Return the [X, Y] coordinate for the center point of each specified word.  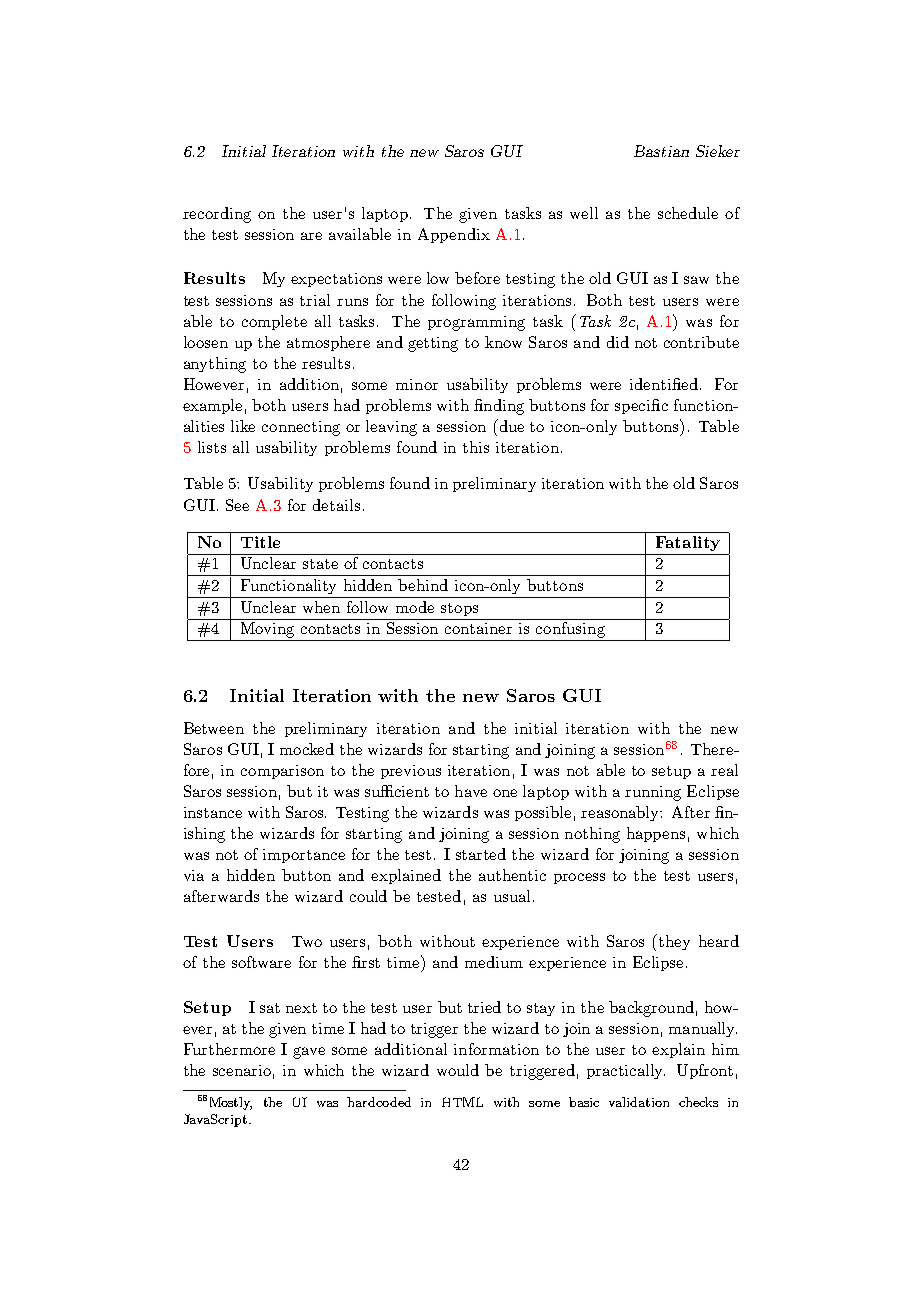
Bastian [661, 151]
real [724, 770]
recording [217, 215]
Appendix [454, 235]
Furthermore [229, 1049]
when [321, 607]
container [478, 628]
